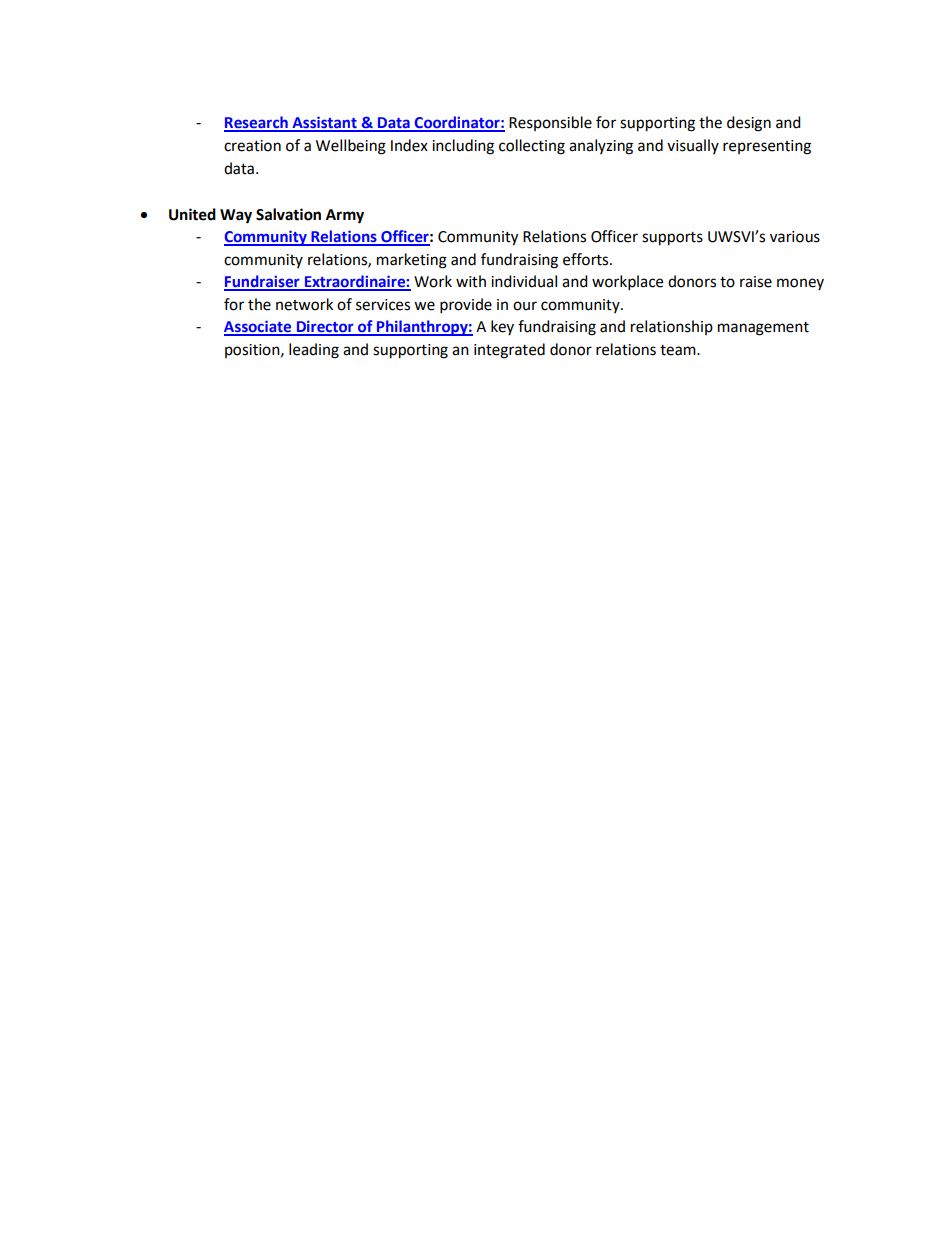 The width and height of the image is (952, 1233). I want to click on design, so click(749, 124).
